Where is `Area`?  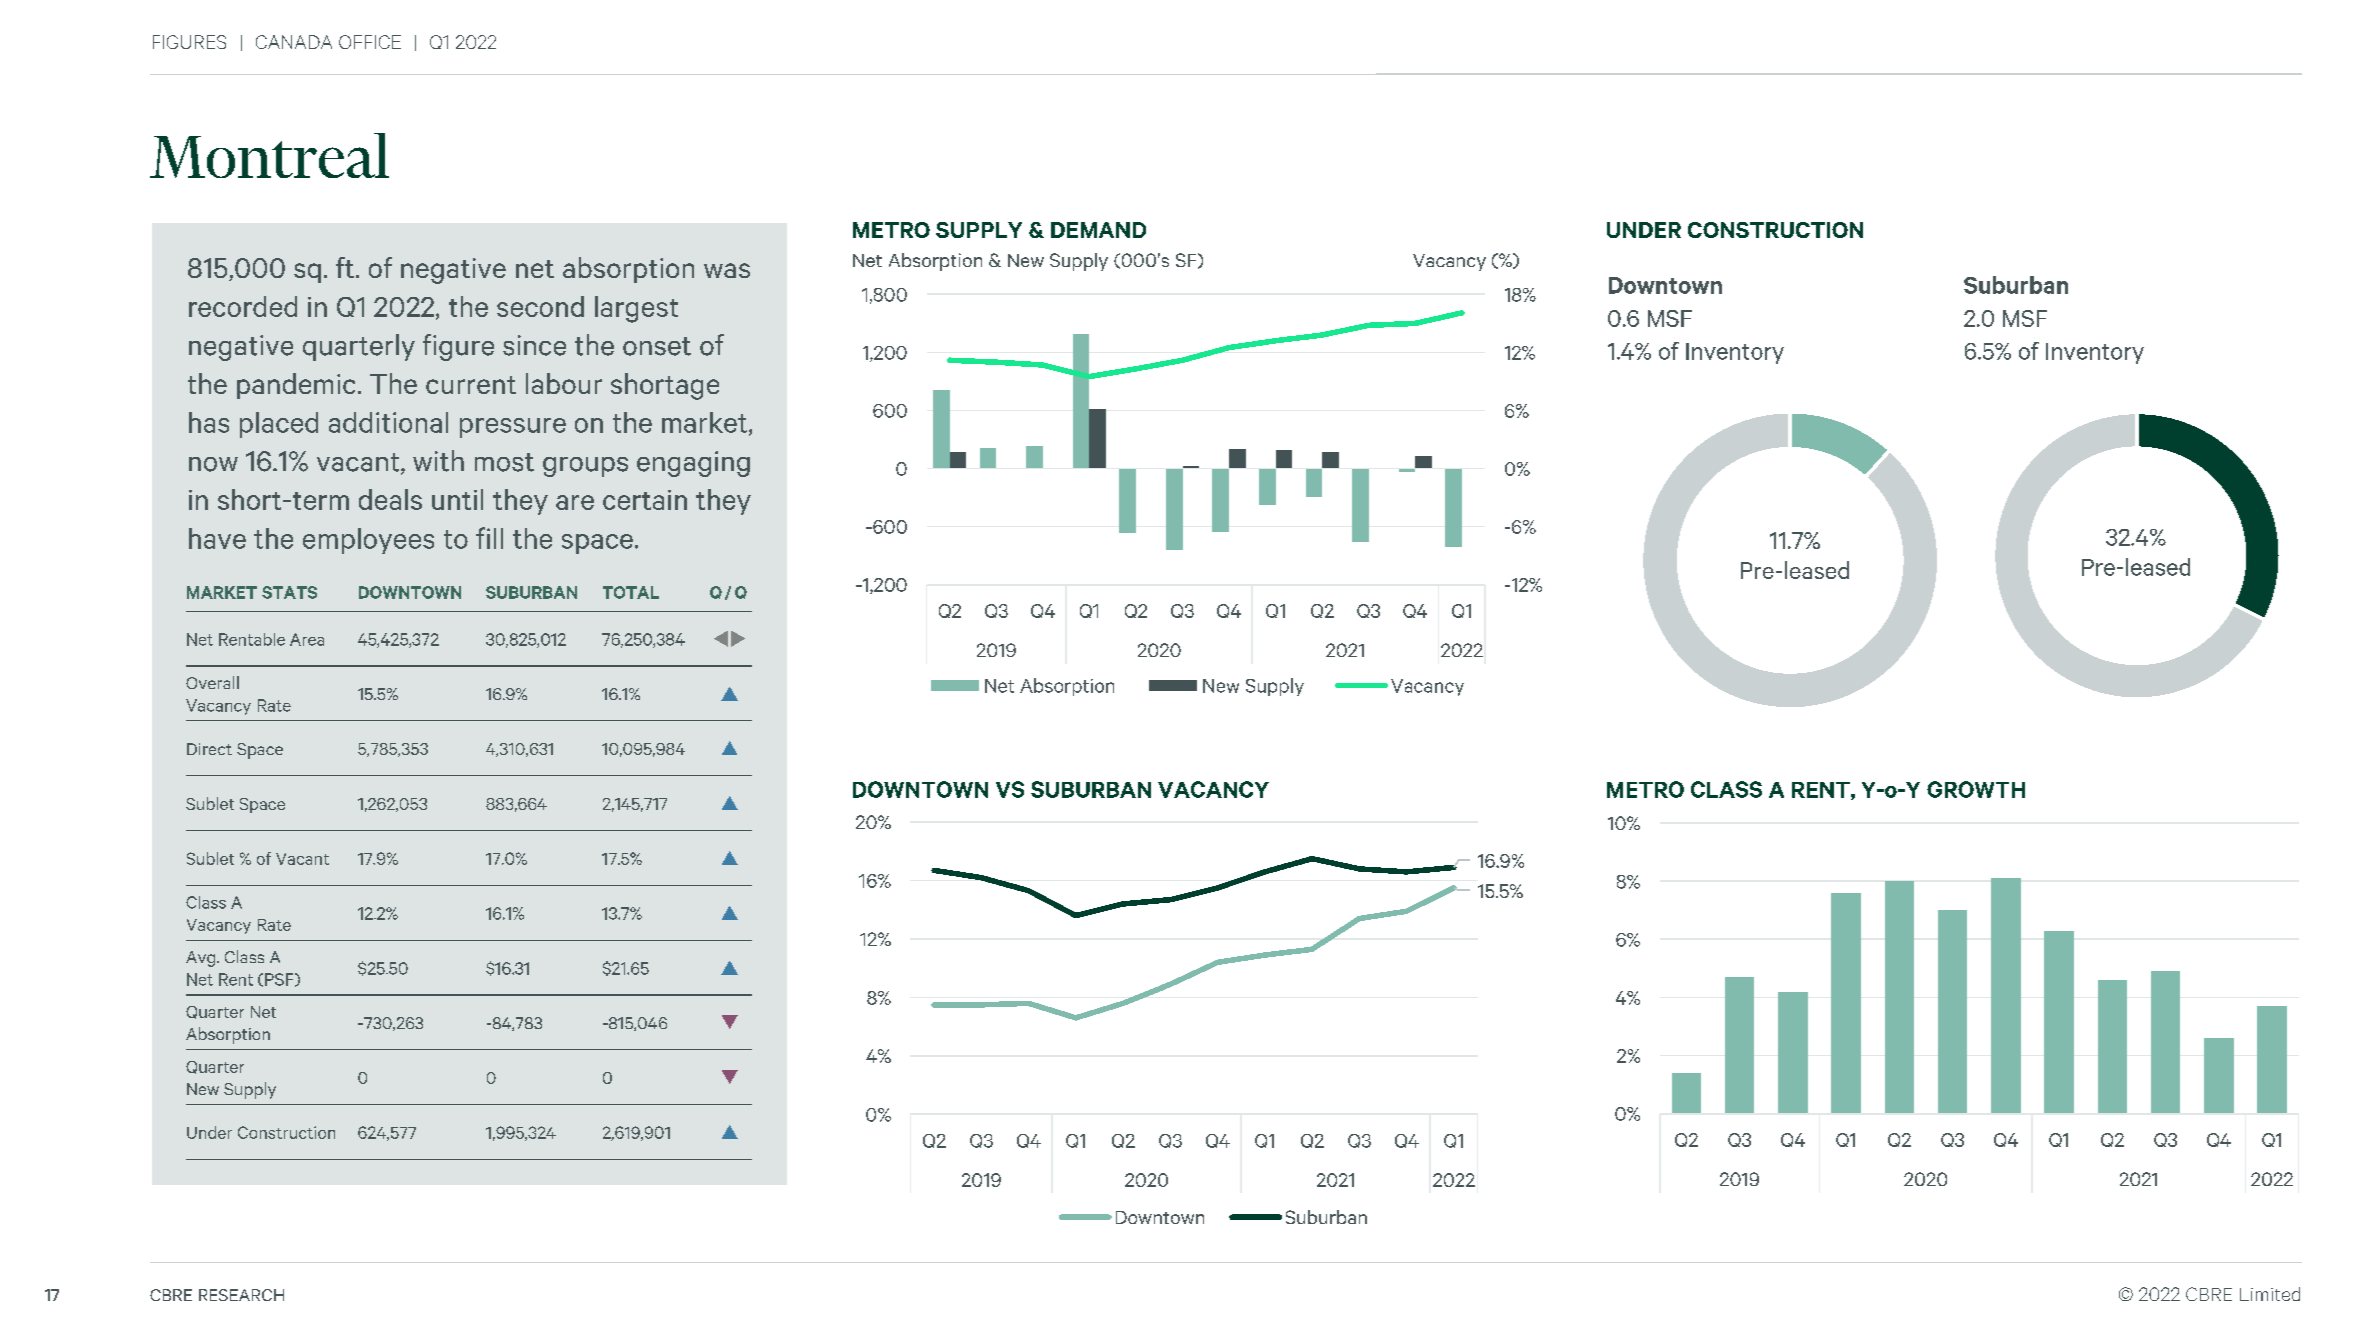
Area is located at coordinates (307, 639).
